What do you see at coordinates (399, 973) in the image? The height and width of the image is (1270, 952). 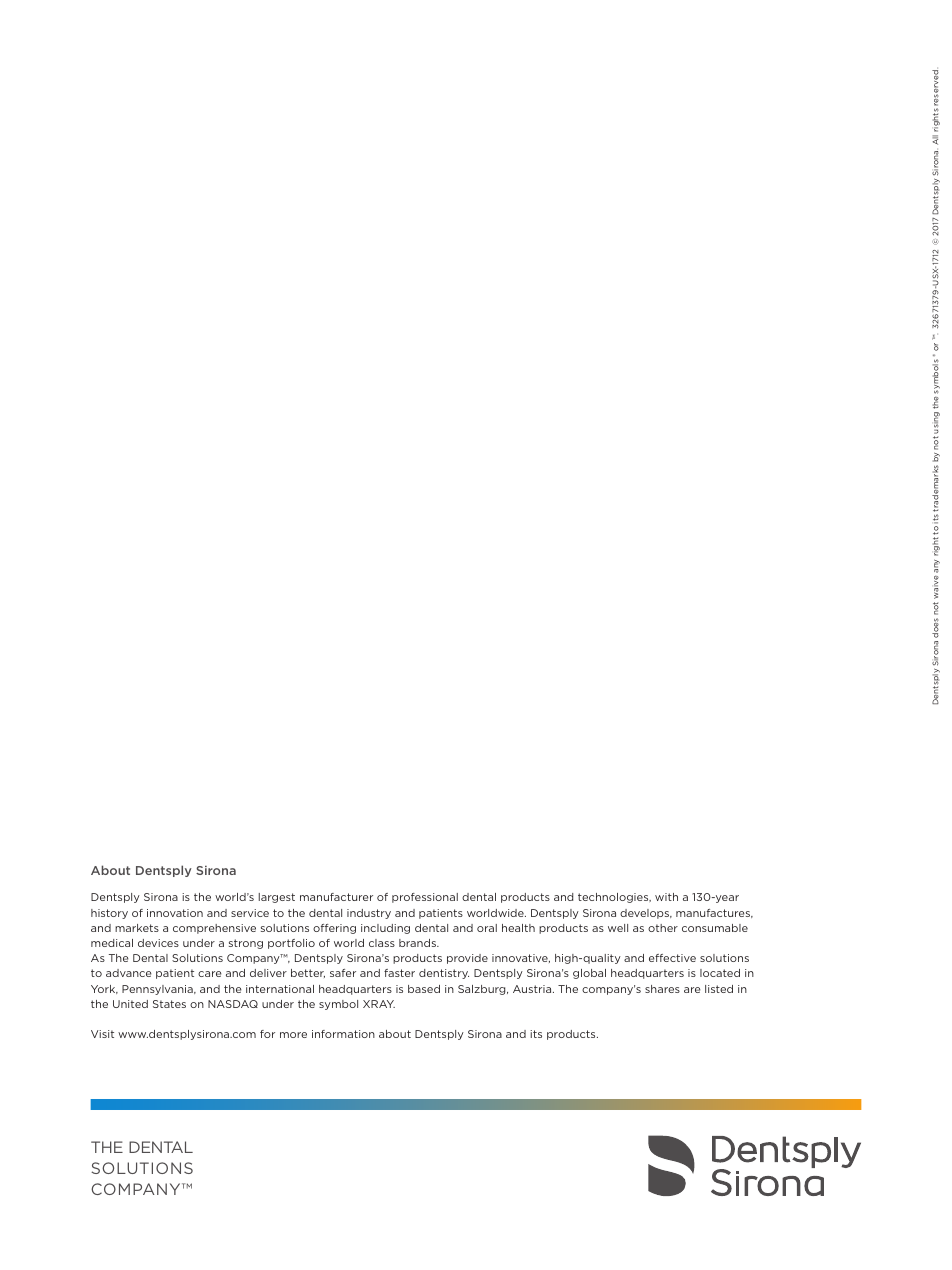 I see `faster` at bounding box center [399, 973].
